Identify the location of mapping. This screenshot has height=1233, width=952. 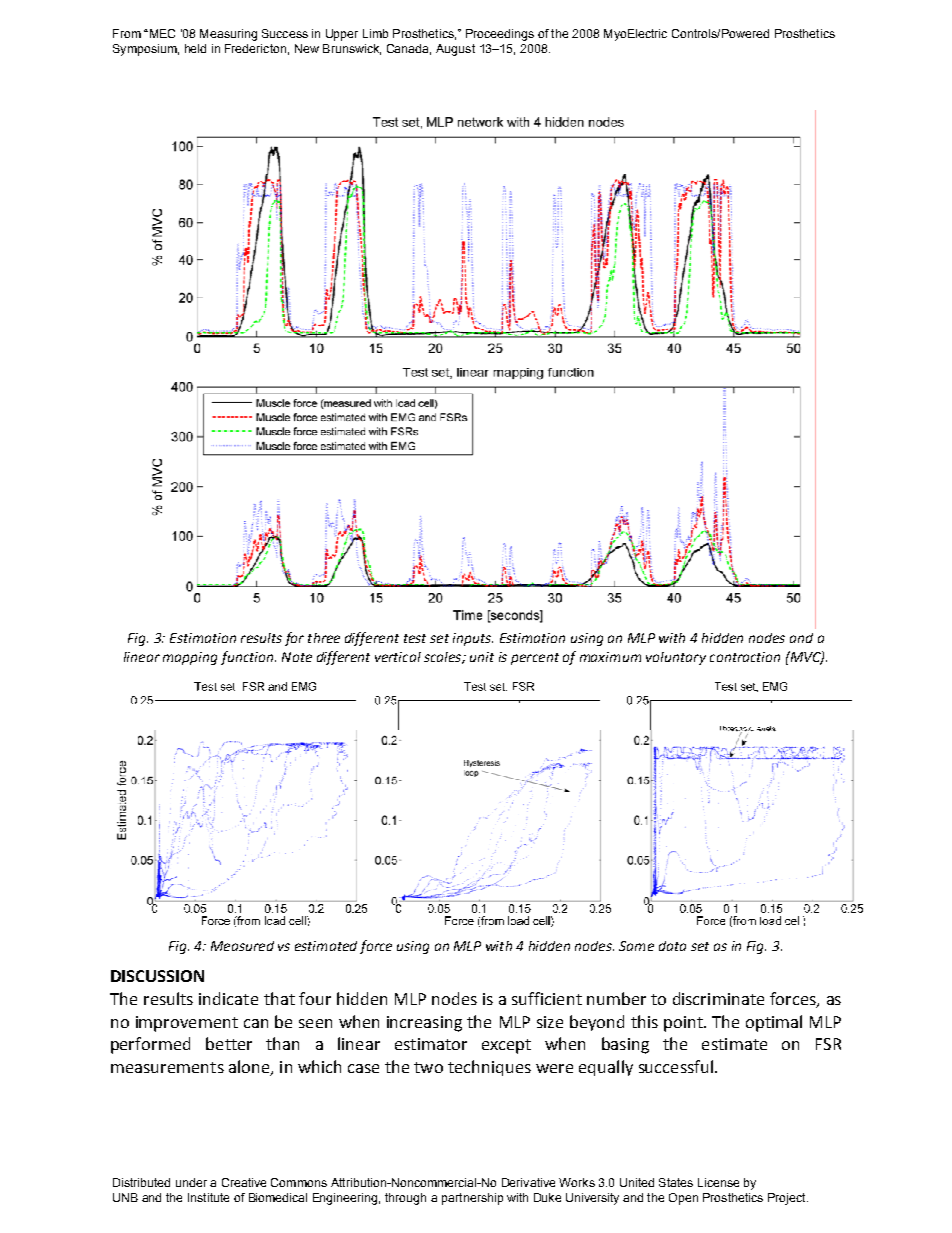
(190, 658).
